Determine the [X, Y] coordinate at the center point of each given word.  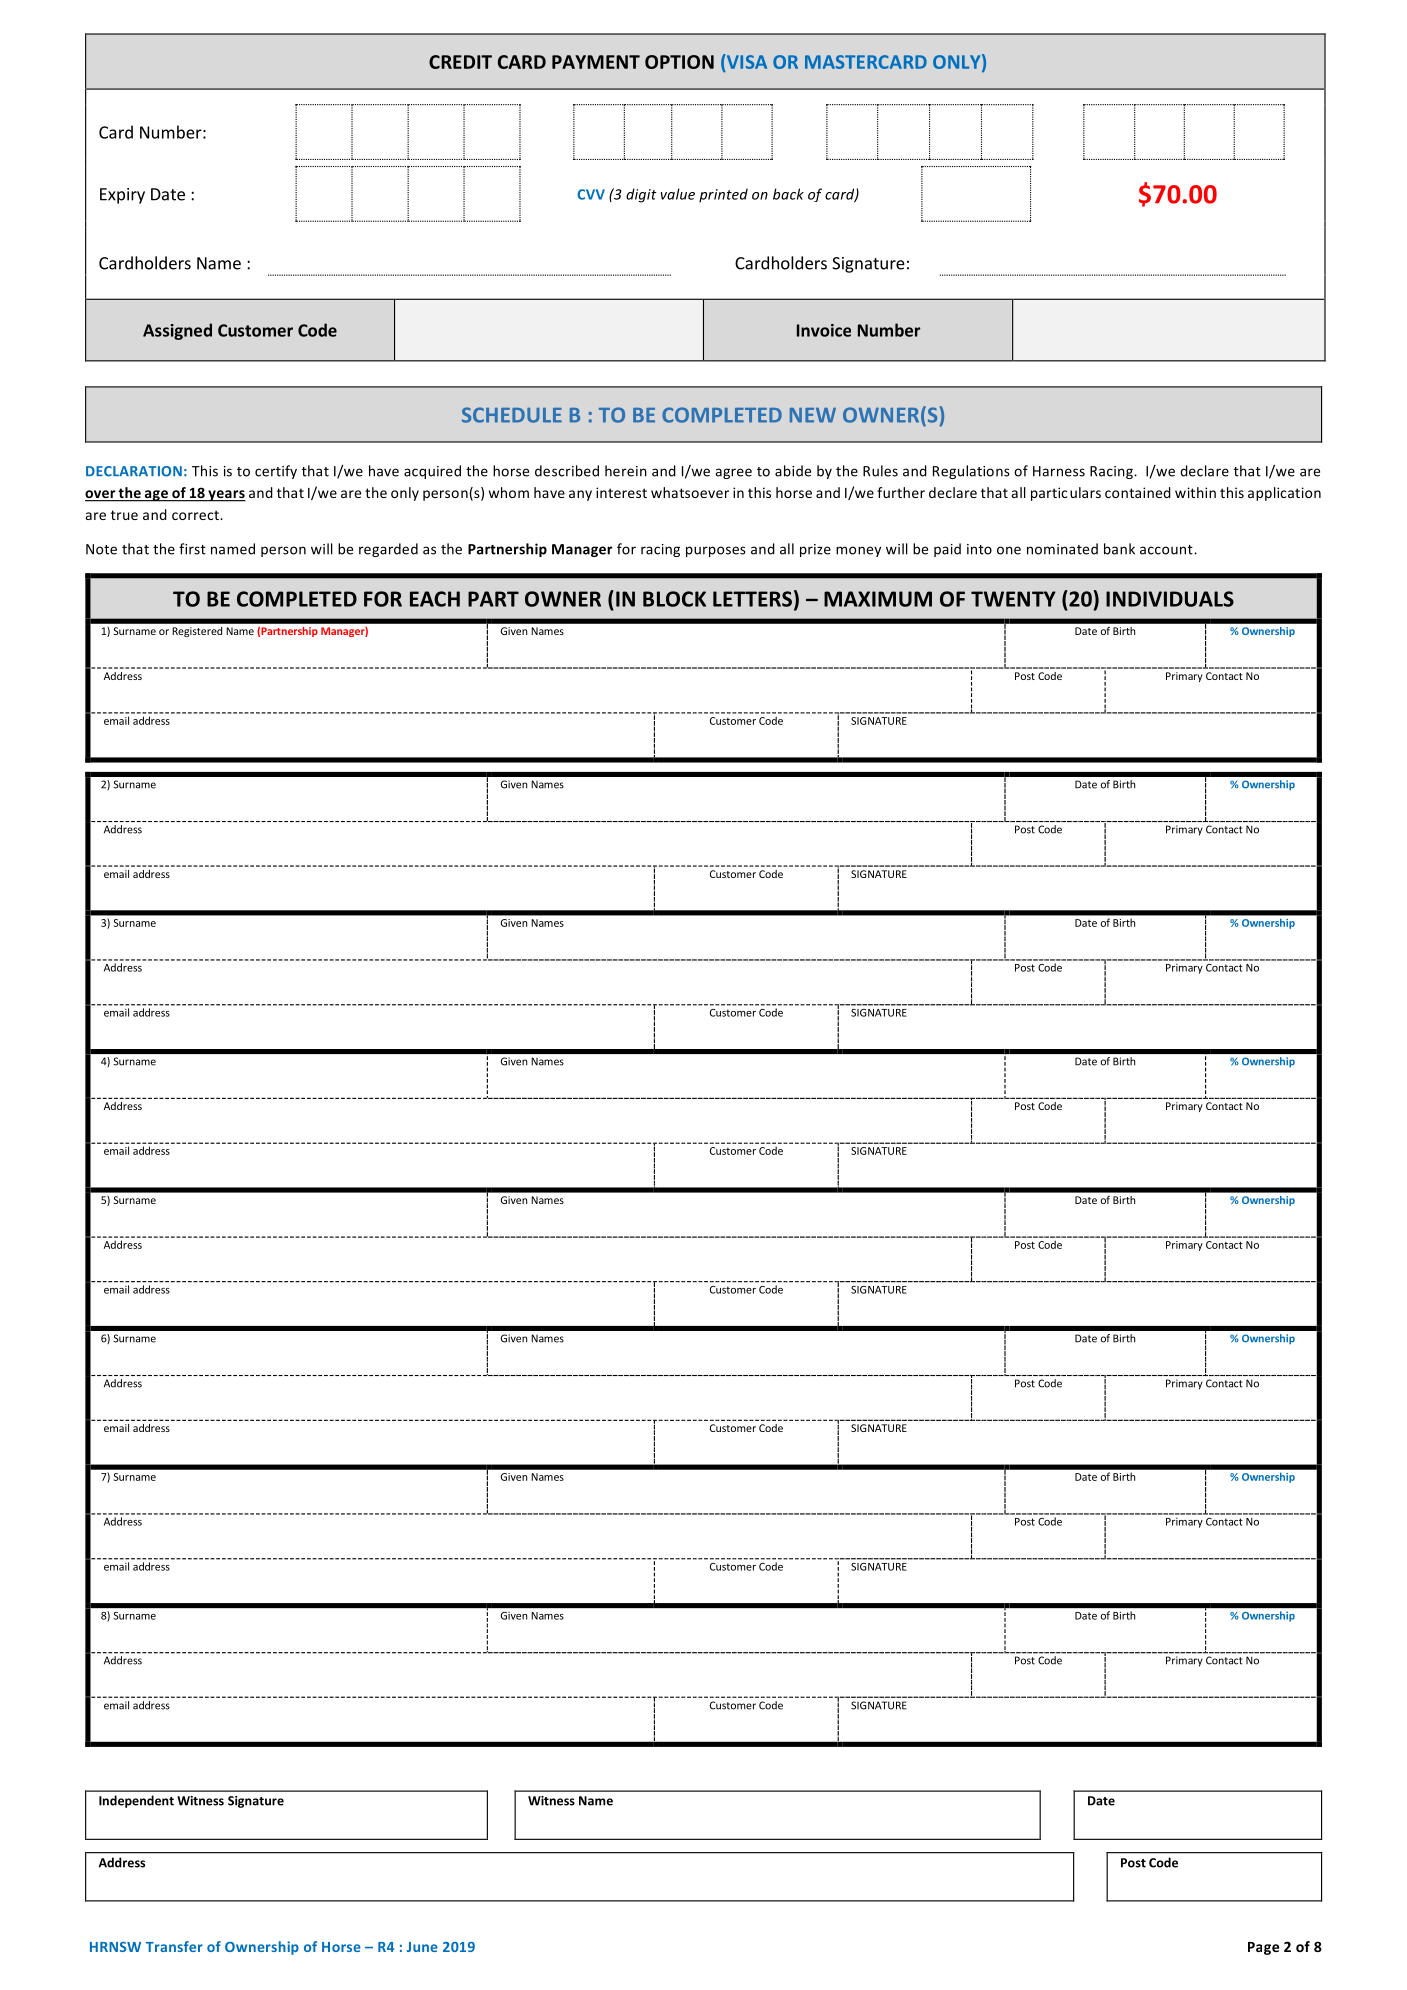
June [422, 1947]
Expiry [122, 196]
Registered [197, 632]
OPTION [679, 62]
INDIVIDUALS [1170, 599]
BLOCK [674, 599]
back [788, 194]
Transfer [174, 1946]
